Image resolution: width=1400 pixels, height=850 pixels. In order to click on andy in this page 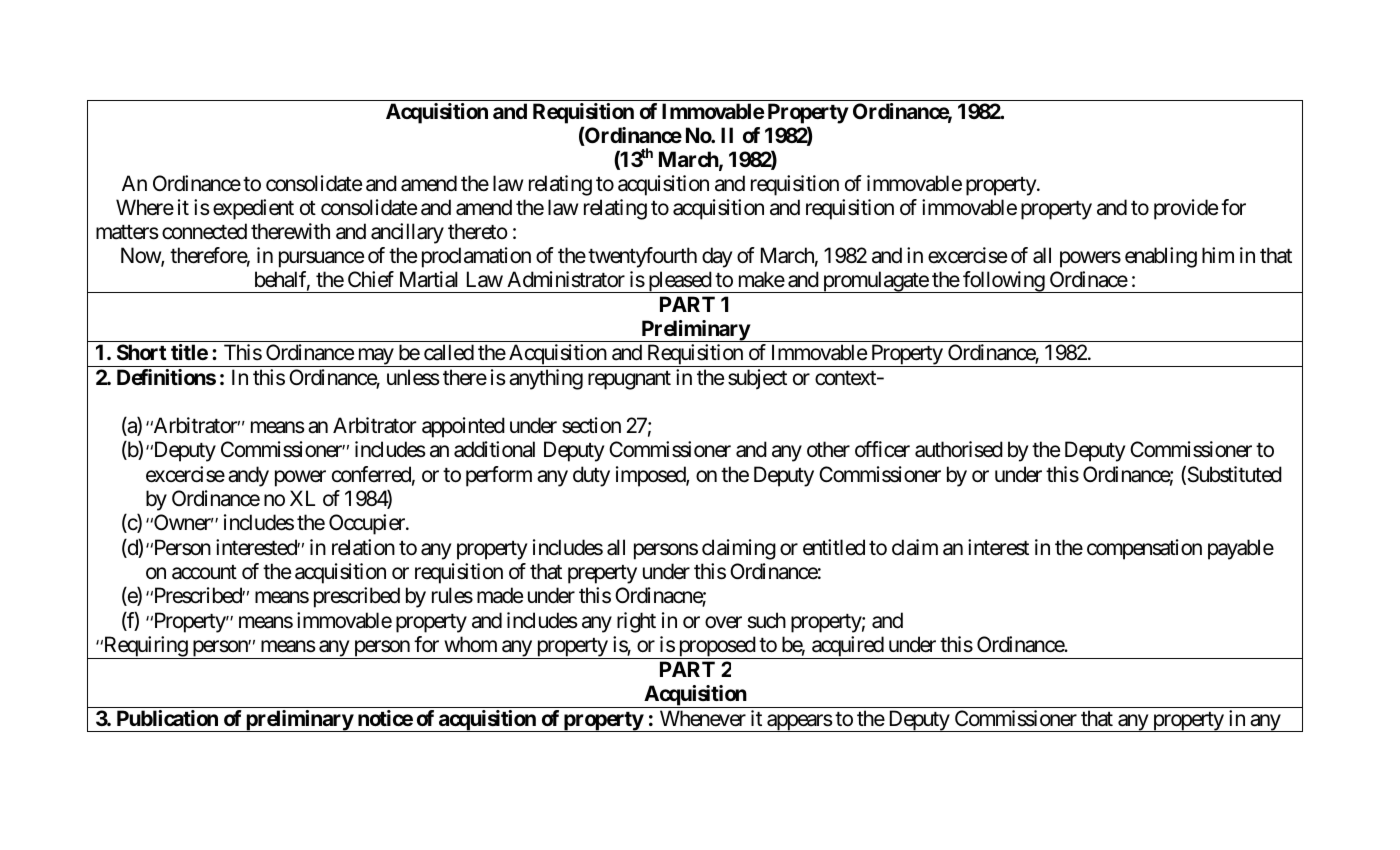, I will do `click(248, 476)`.
